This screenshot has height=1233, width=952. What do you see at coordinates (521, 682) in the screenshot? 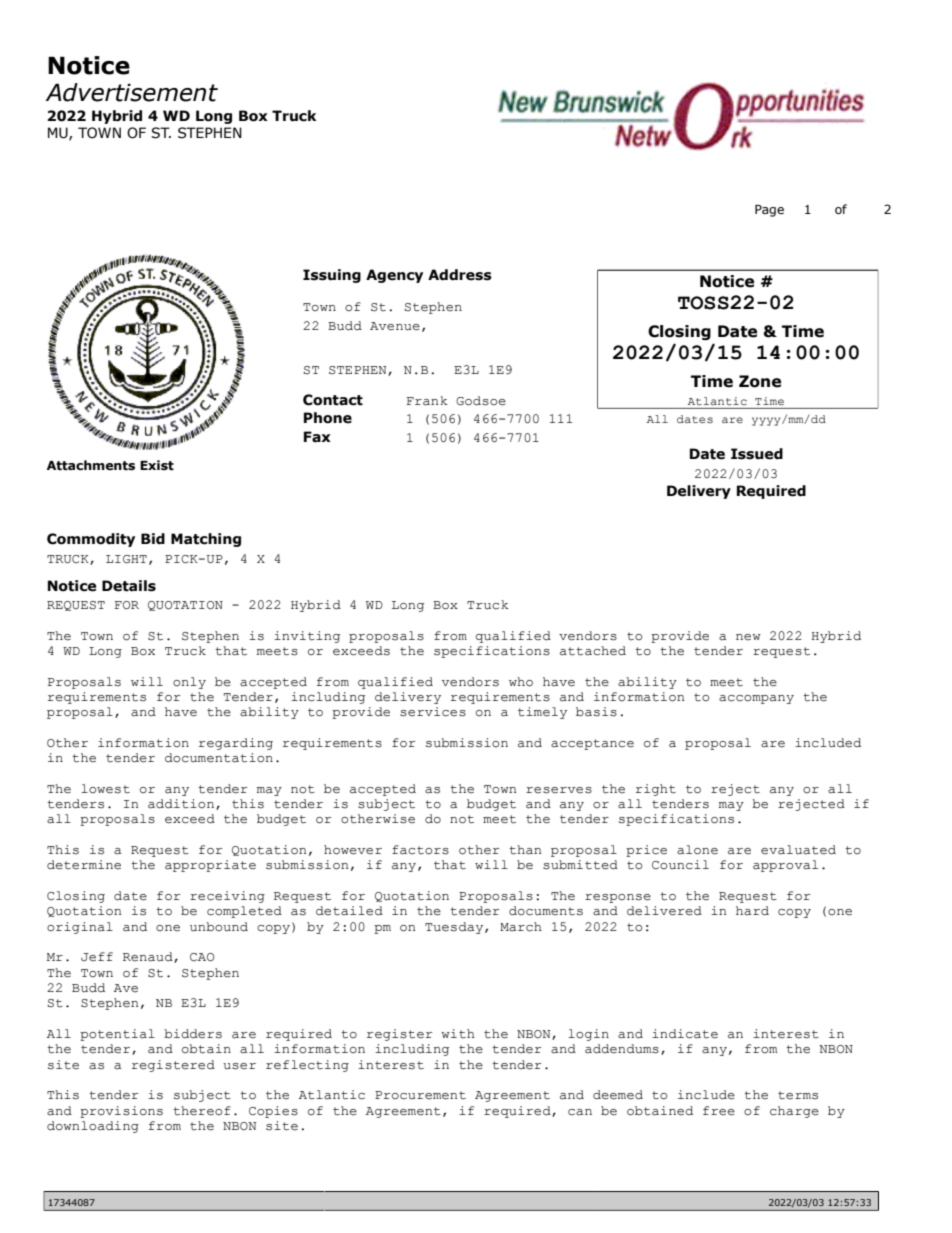
I see `who` at bounding box center [521, 682].
